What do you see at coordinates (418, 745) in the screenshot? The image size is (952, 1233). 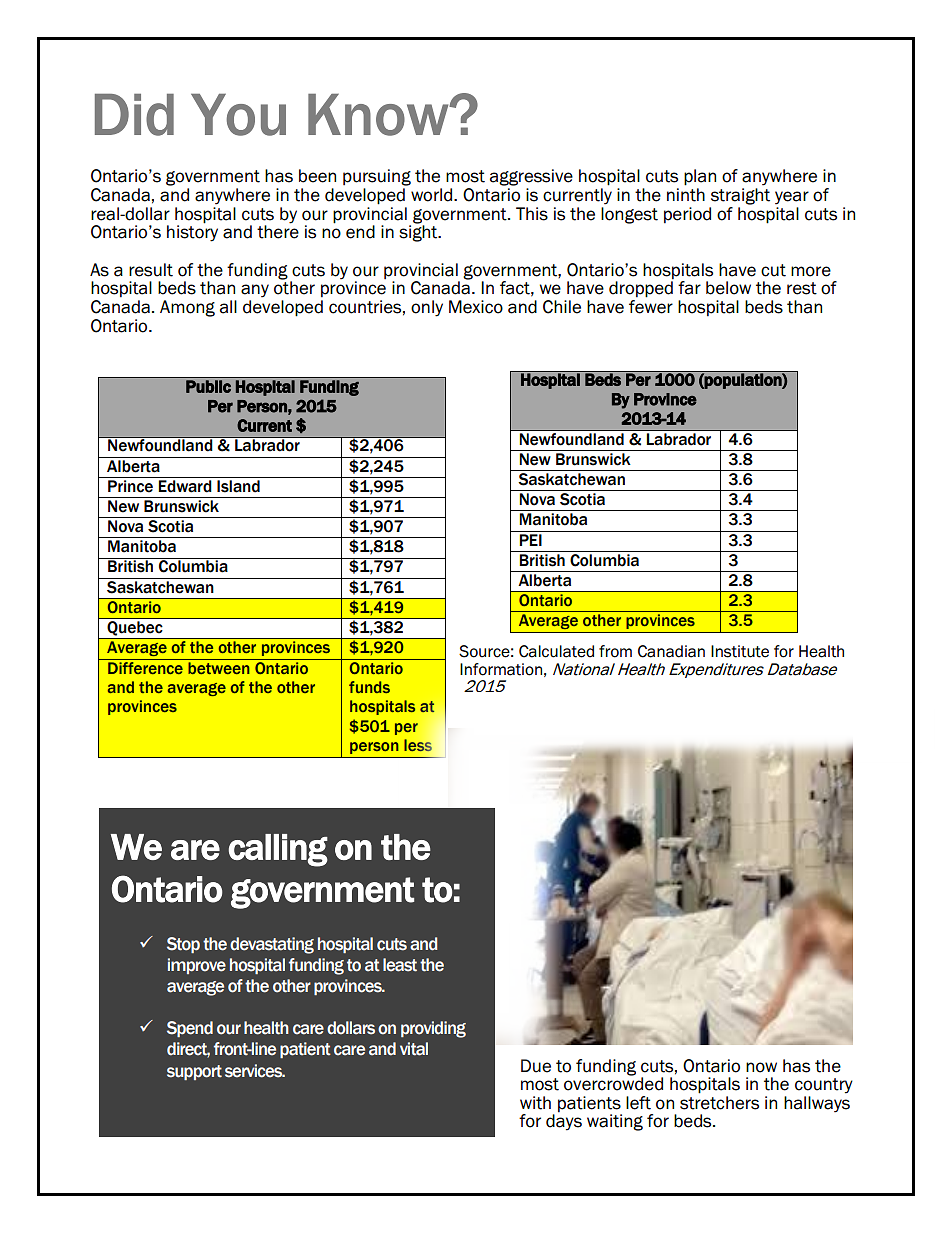 I see `less` at bounding box center [418, 745].
